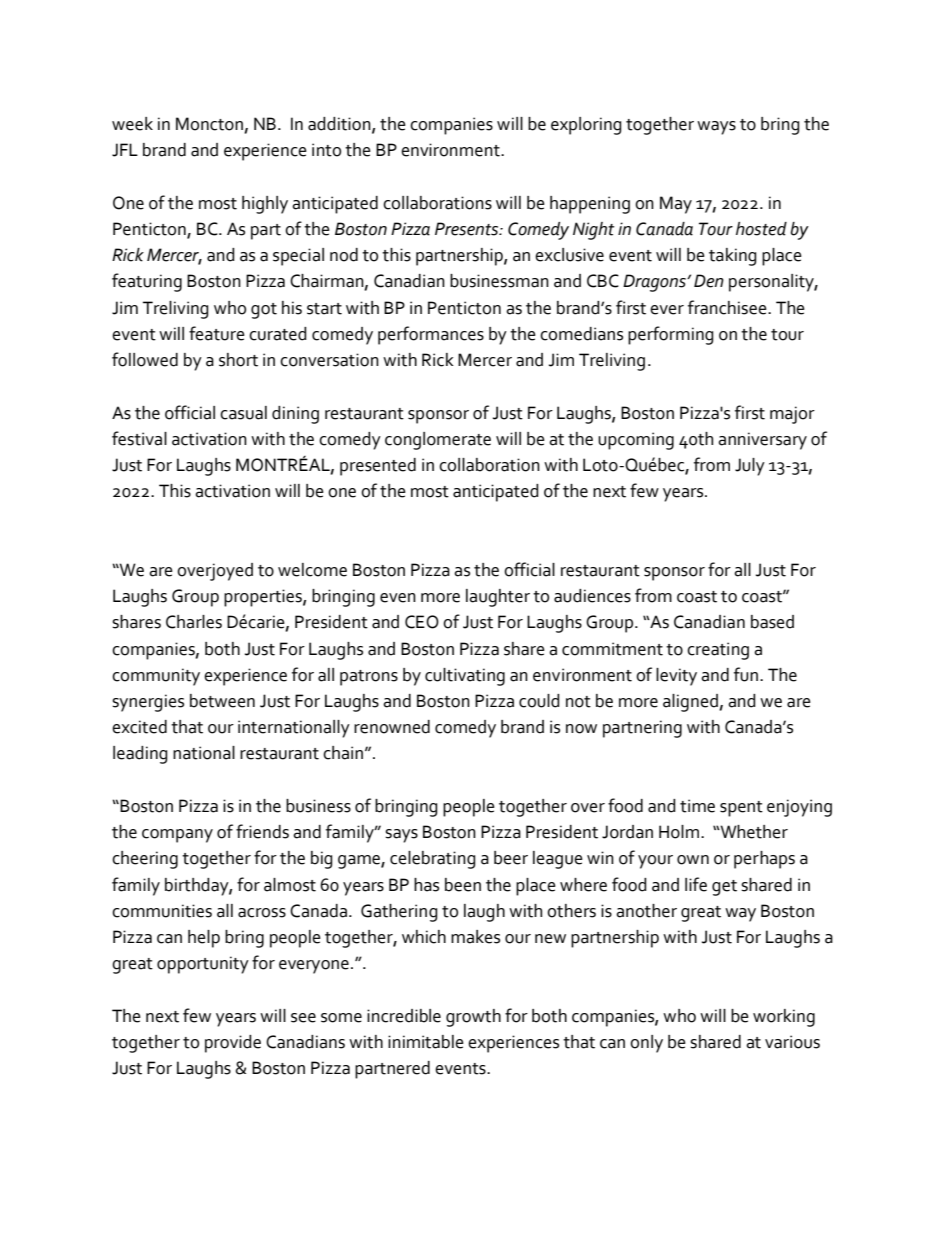  I want to click on ways, so click(716, 128).
